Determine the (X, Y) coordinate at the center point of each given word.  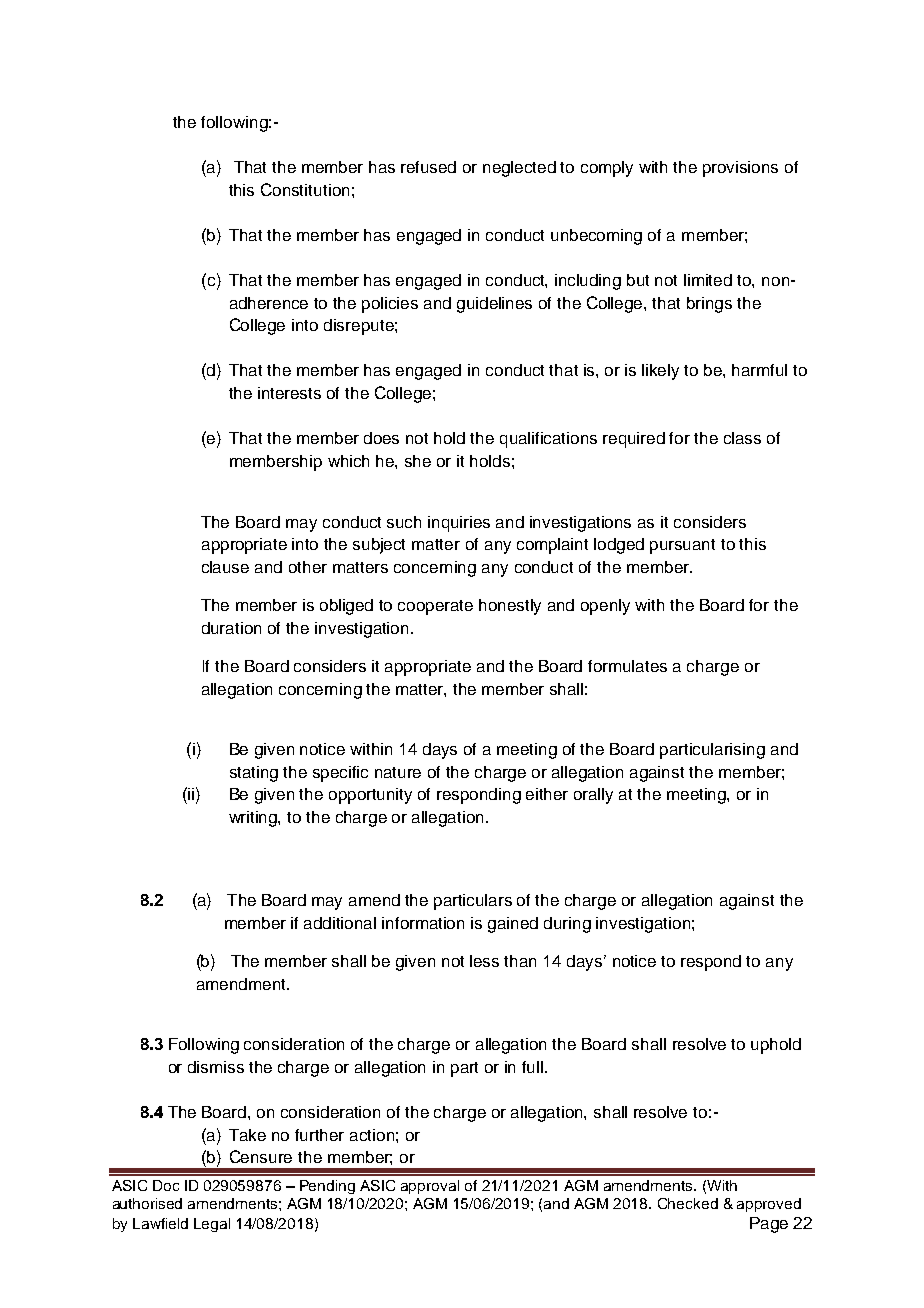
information (423, 923)
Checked (688, 1203)
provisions (740, 169)
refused (428, 167)
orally (593, 796)
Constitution (305, 189)
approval (430, 1187)
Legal (212, 1225)
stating (254, 774)
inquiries (459, 524)
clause (225, 567)
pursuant (682, 546)
